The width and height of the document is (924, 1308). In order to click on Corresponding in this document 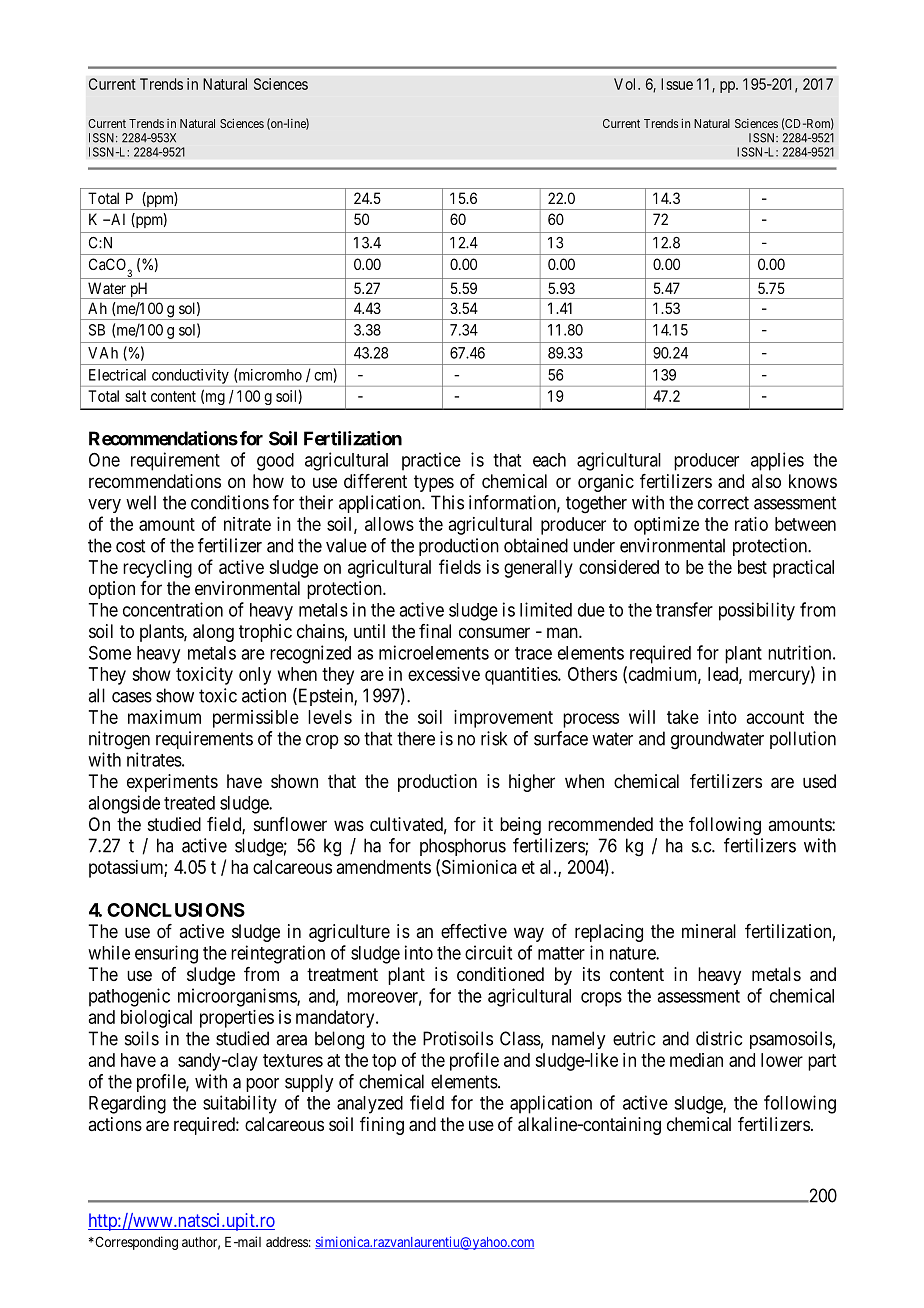, I will do `click(135, 1243)`.
